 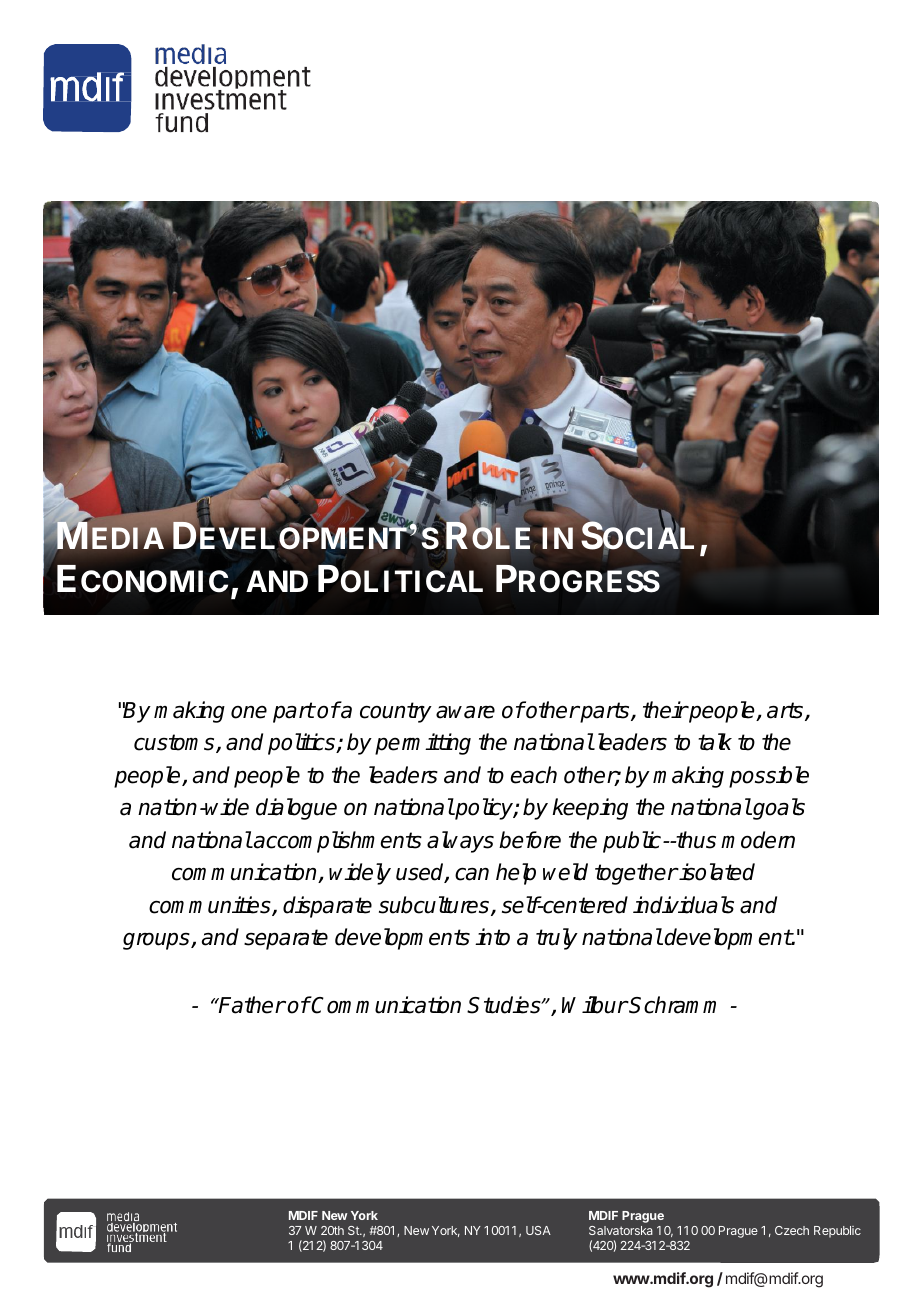 I want to click on one, so click(x=249, y=712).
